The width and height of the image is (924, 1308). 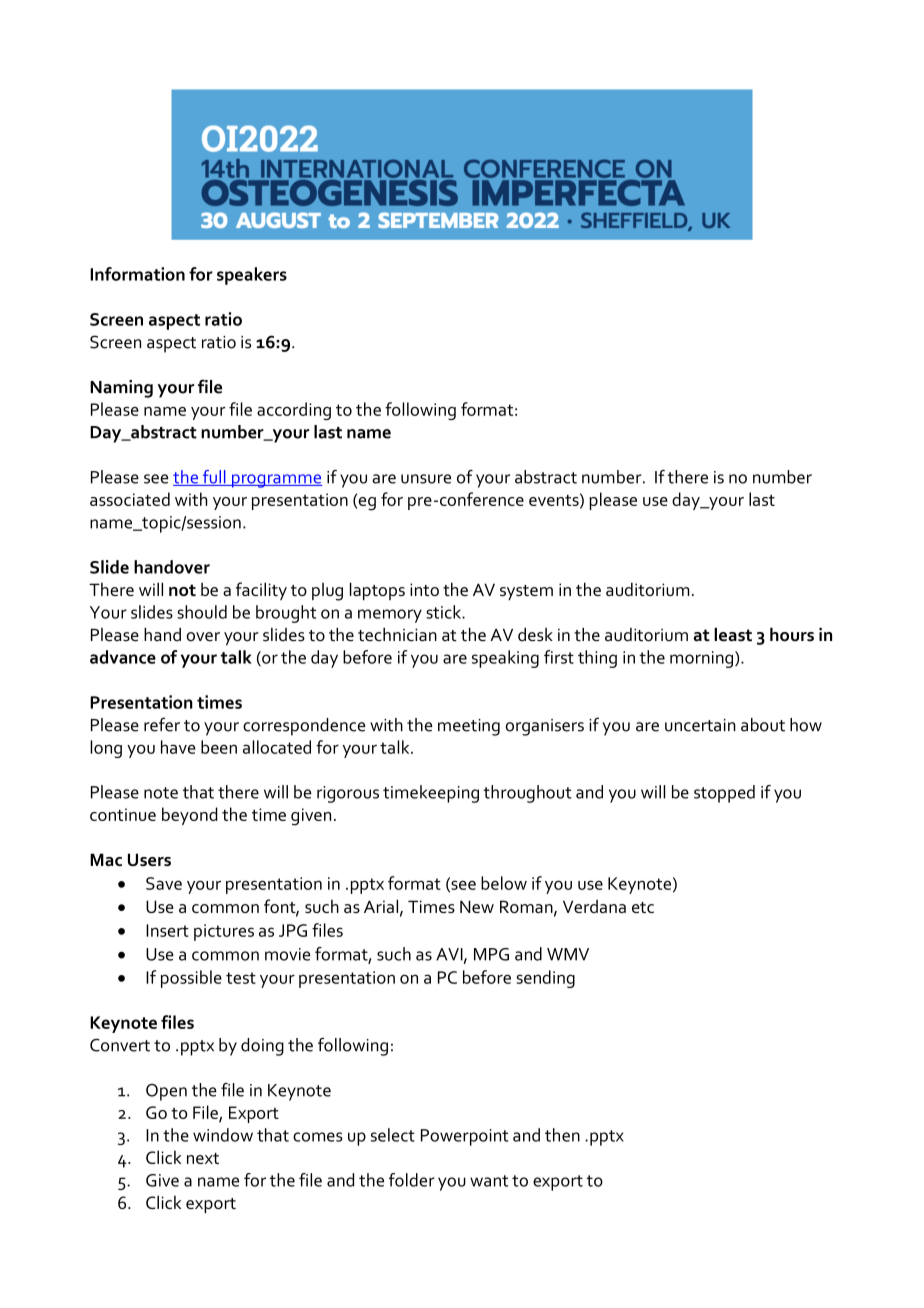 I want to click on below, so click(x=504, y=883).
